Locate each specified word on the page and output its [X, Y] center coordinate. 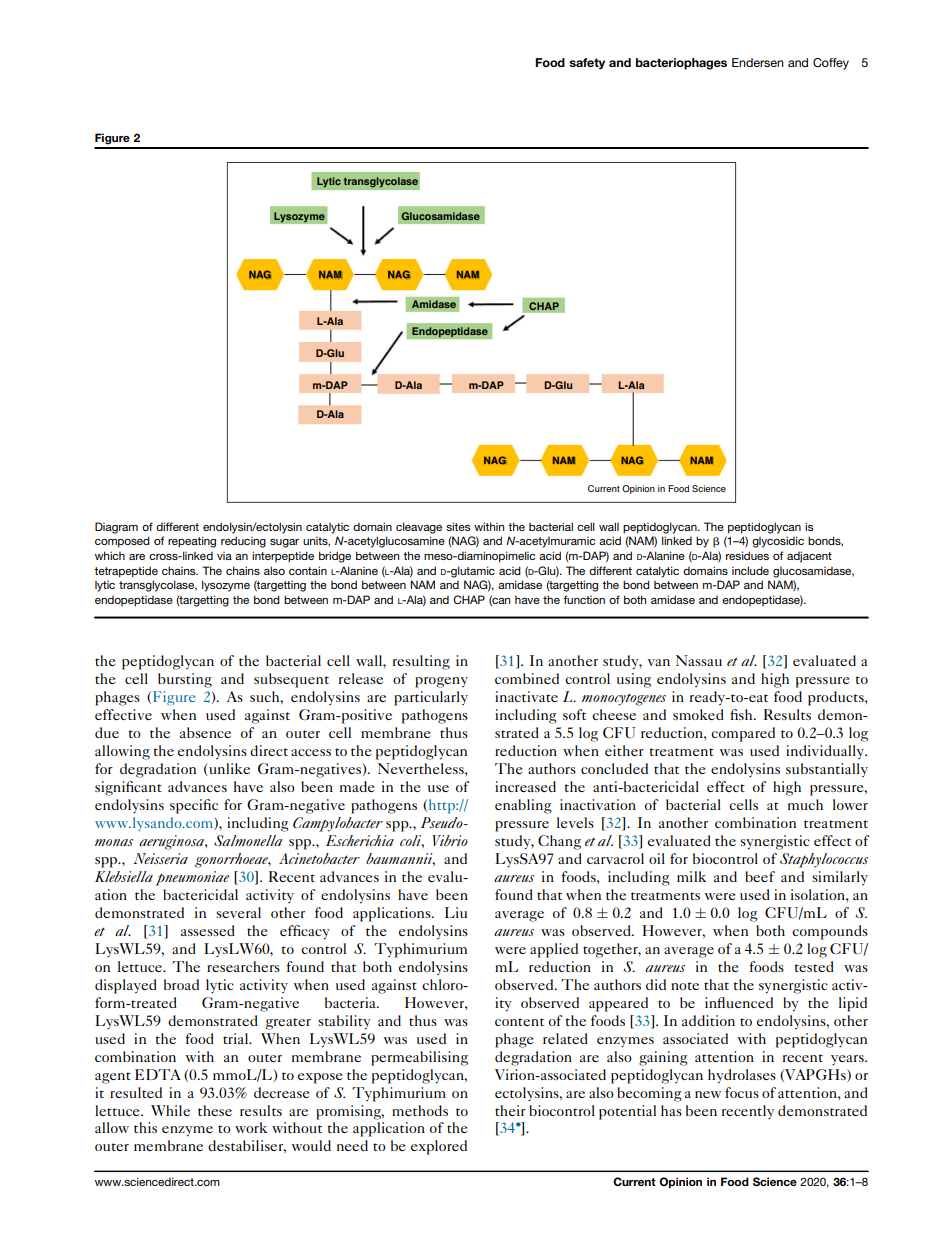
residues [747, 555]
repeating [192, 542]
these [215, 1110]
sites [458, 526]
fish [742, 714]
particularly [431, 698]
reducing [243, 542]
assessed [208, 930]
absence [205, 732]
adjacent [809, 557]
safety [587, 64]
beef [760, 876]
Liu [456, 912]
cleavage [419, 528]
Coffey [831, 64]
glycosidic [778, 542]
